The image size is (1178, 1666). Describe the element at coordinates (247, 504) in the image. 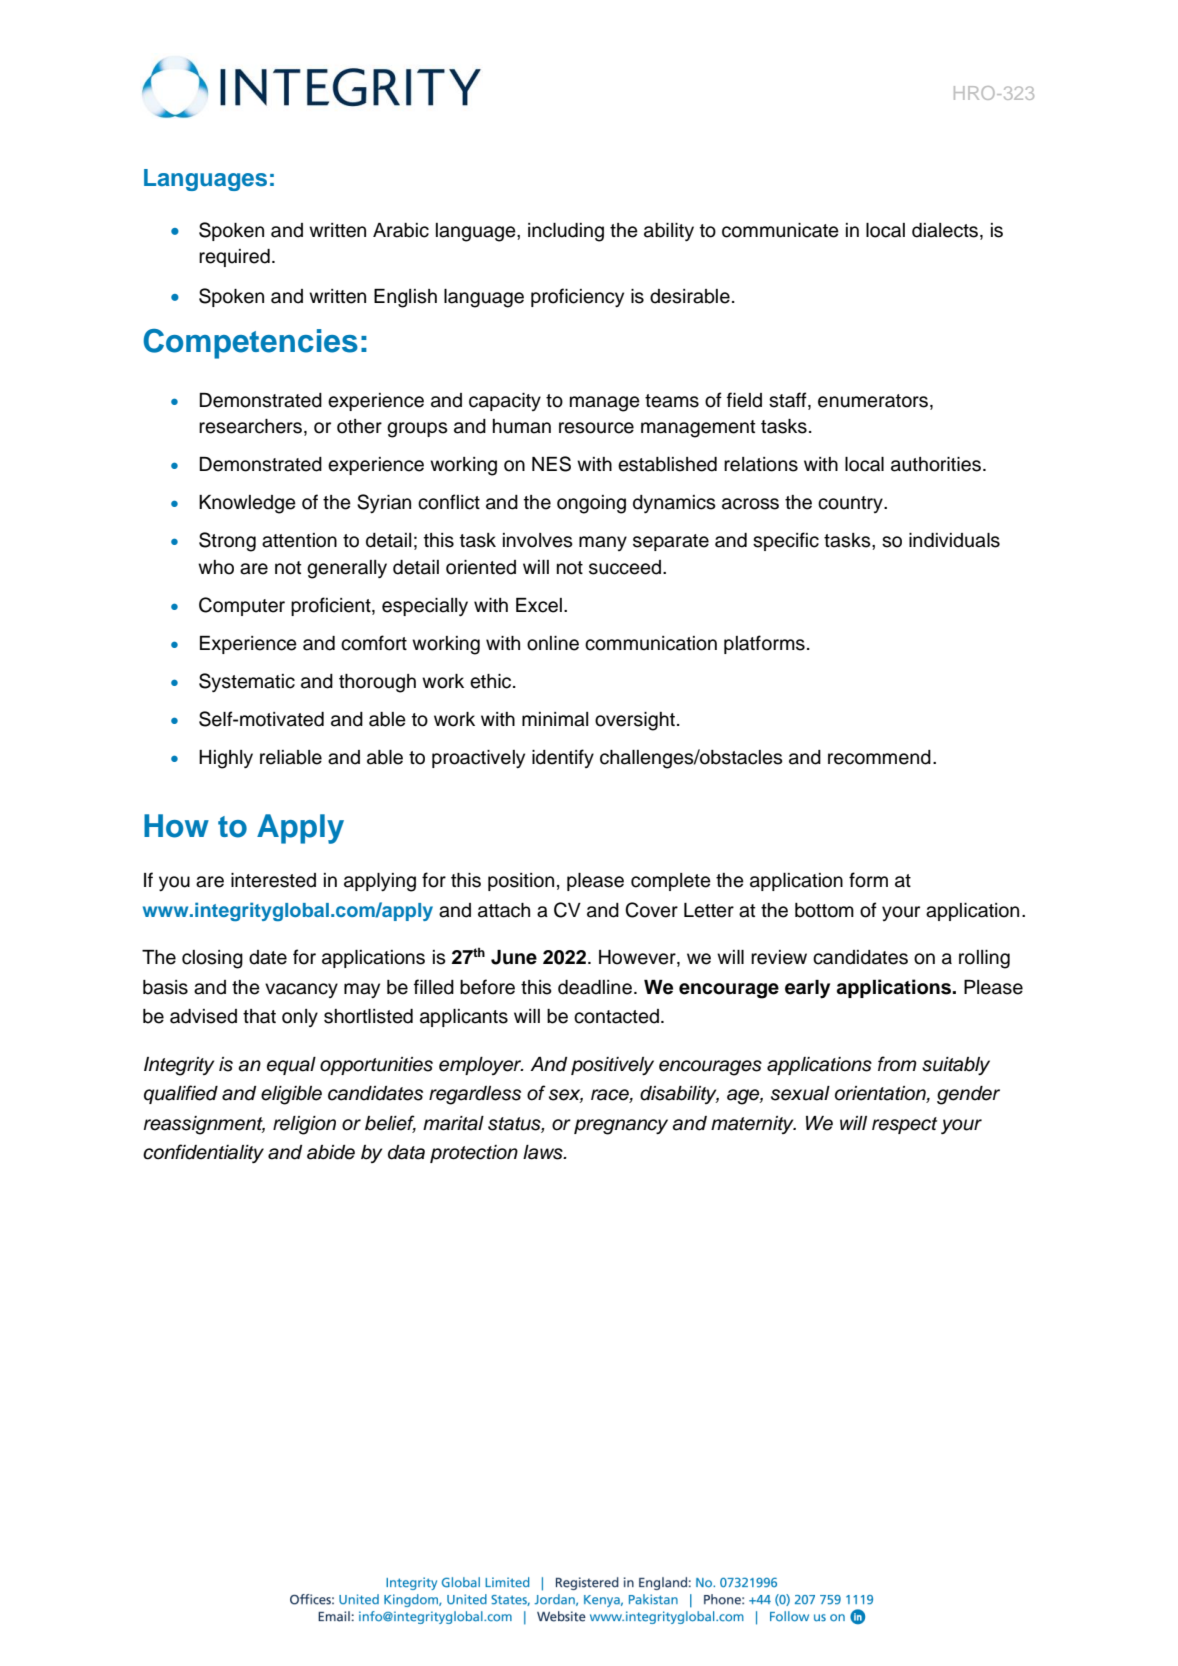

I see `Knowledge` at that location.
